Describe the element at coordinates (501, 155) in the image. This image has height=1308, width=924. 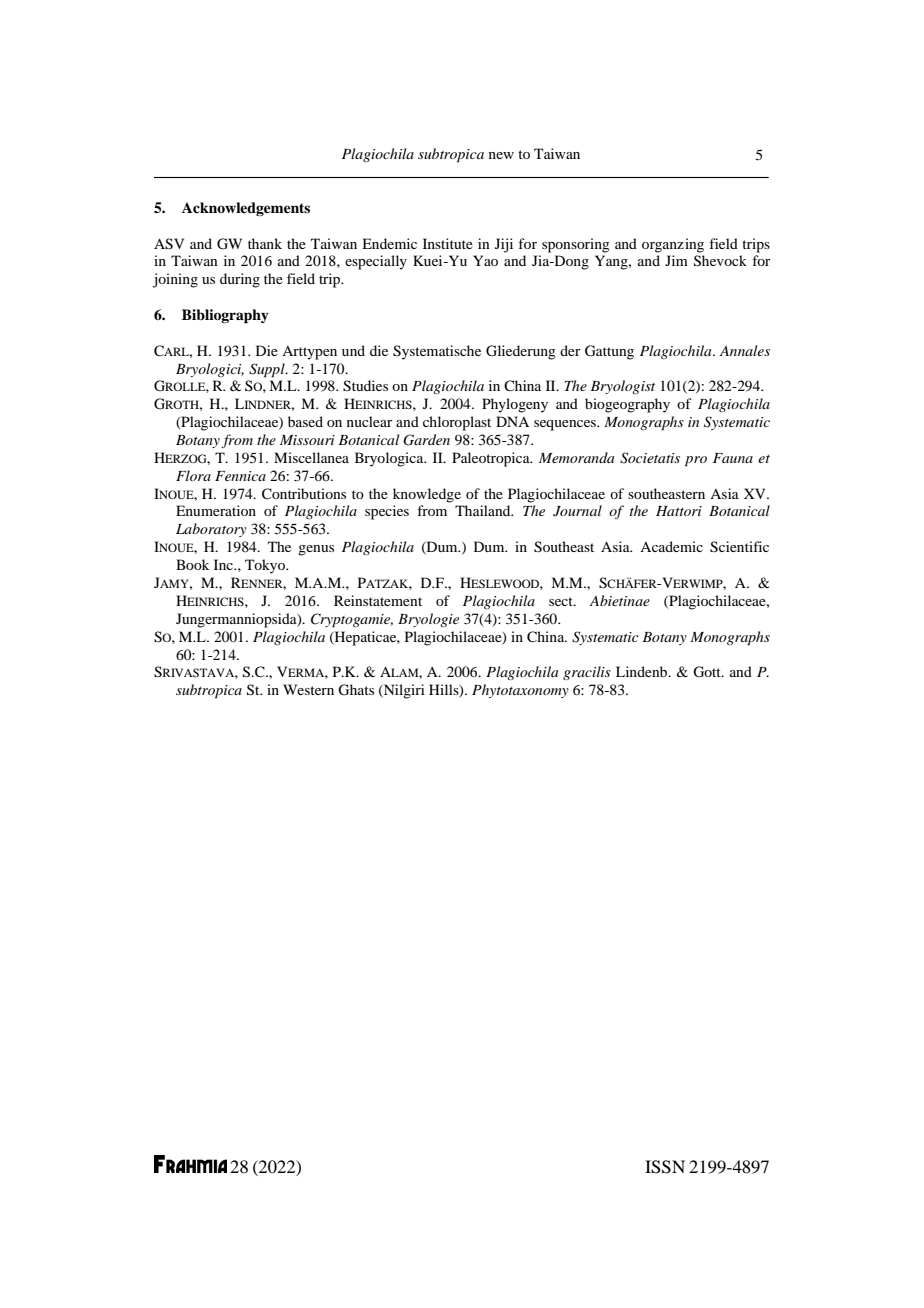
I see `new` at that location.
